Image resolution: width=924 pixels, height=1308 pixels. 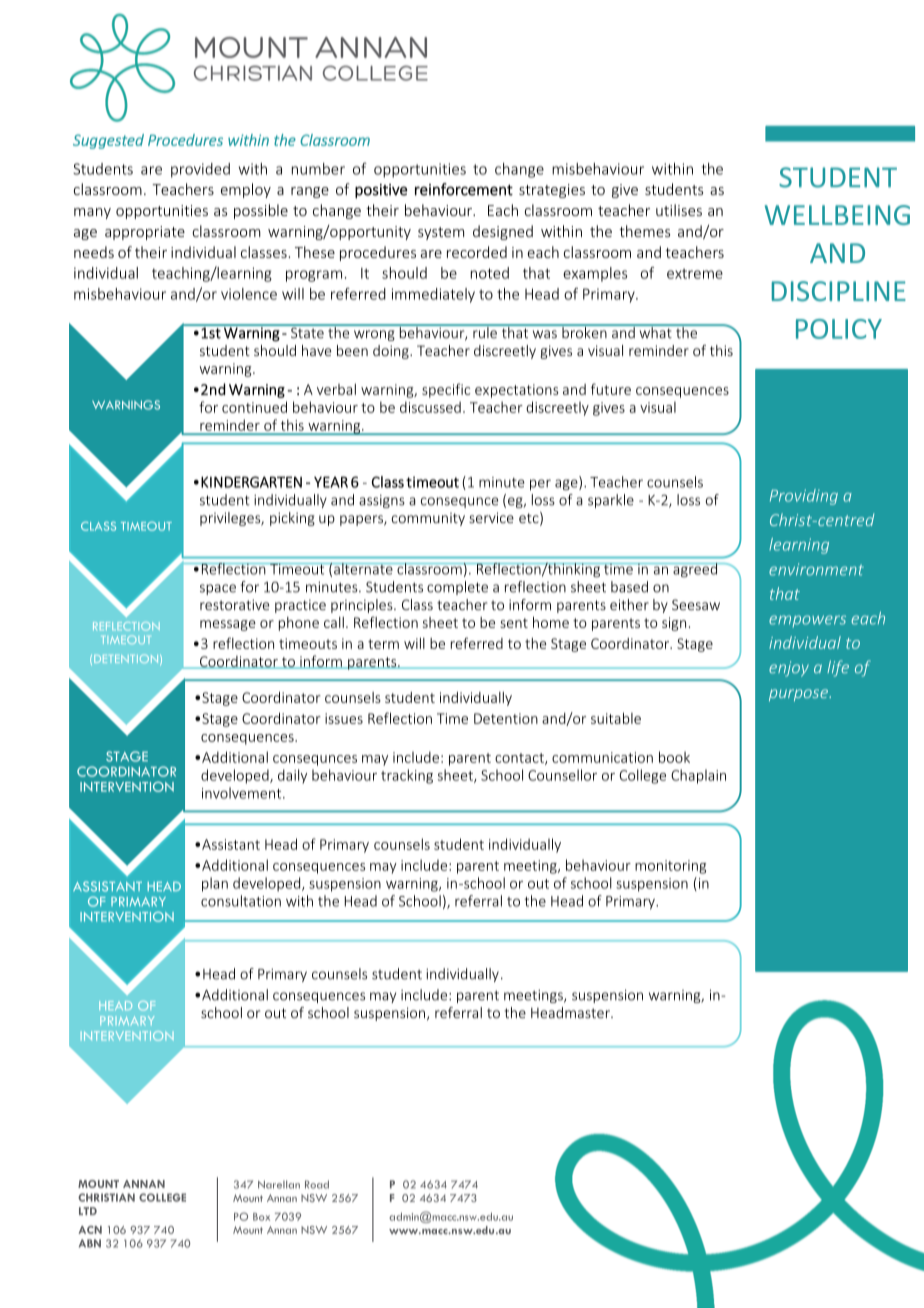 What do you see at coordinates (464, 189) in the page?
I see `reinforcement` at bounding box center [464, 189].
